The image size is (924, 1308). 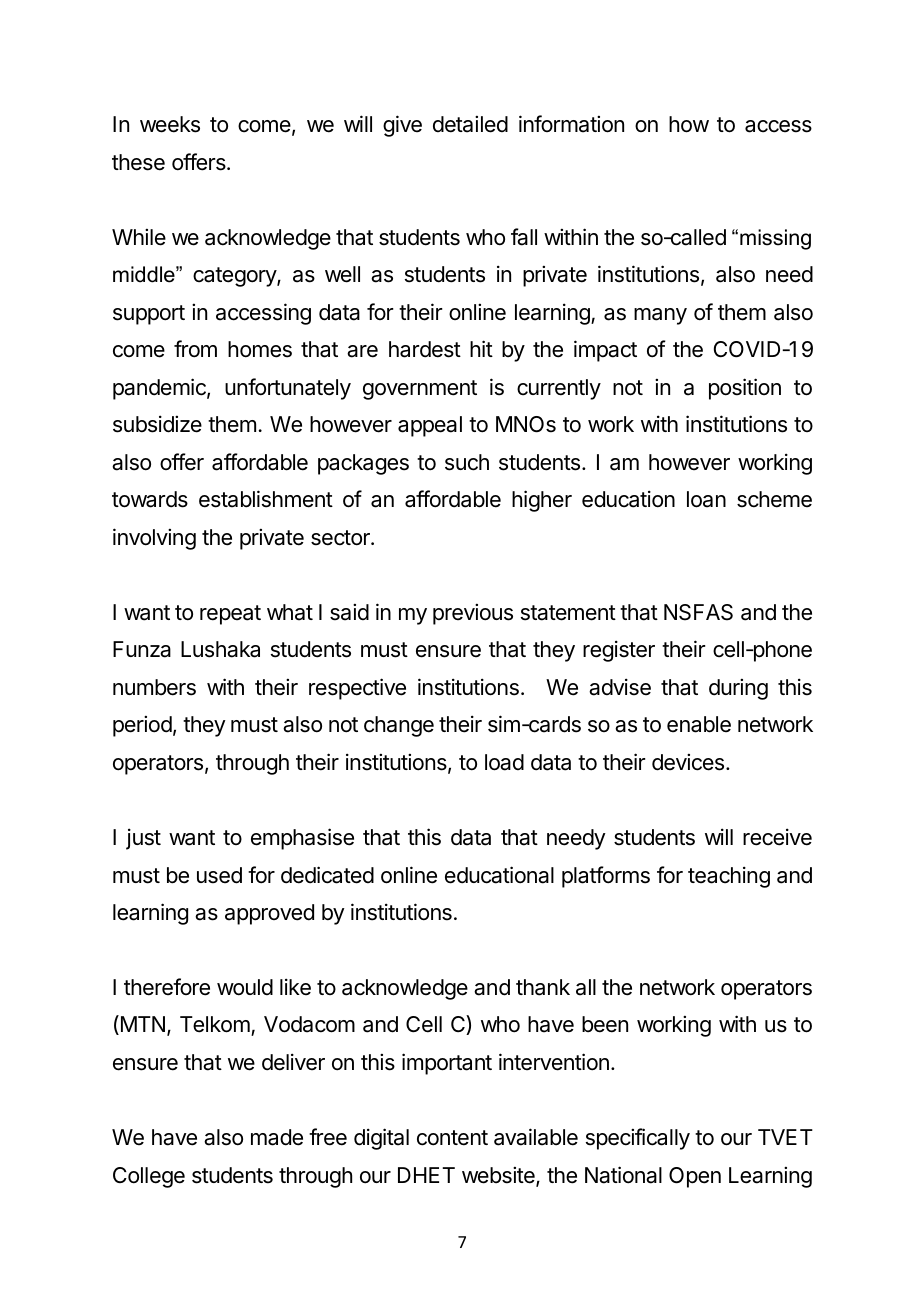 What do you see at coordinates (277, 1137) in the page?
I see `made` at bounding box center [277, 1137].
